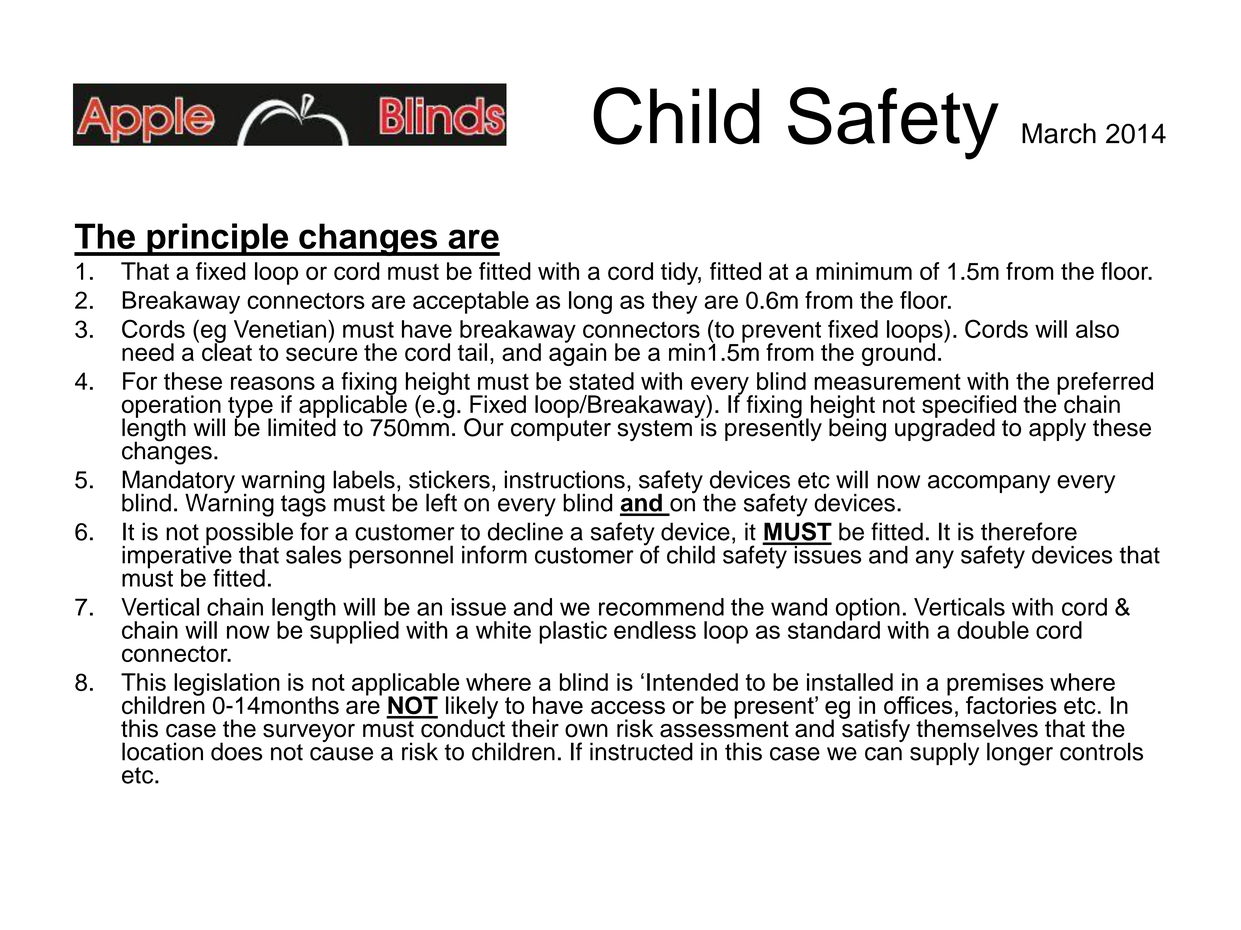  I want to click on March, so click(1059, 133).
